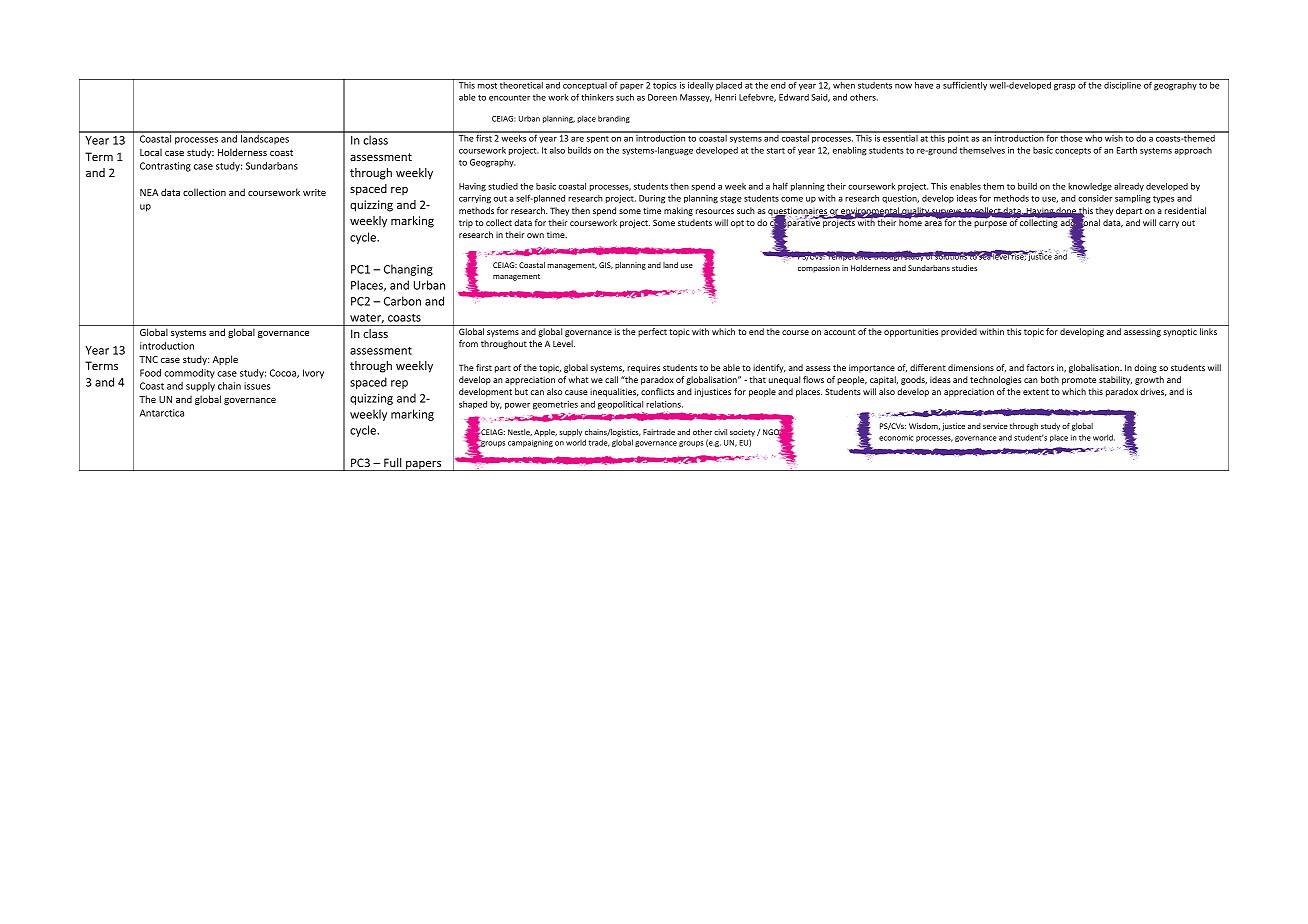 The height and width of the image is (924, 1308). Describe the element at coordinates (652, 199) in the image. I see `During` at that location.
